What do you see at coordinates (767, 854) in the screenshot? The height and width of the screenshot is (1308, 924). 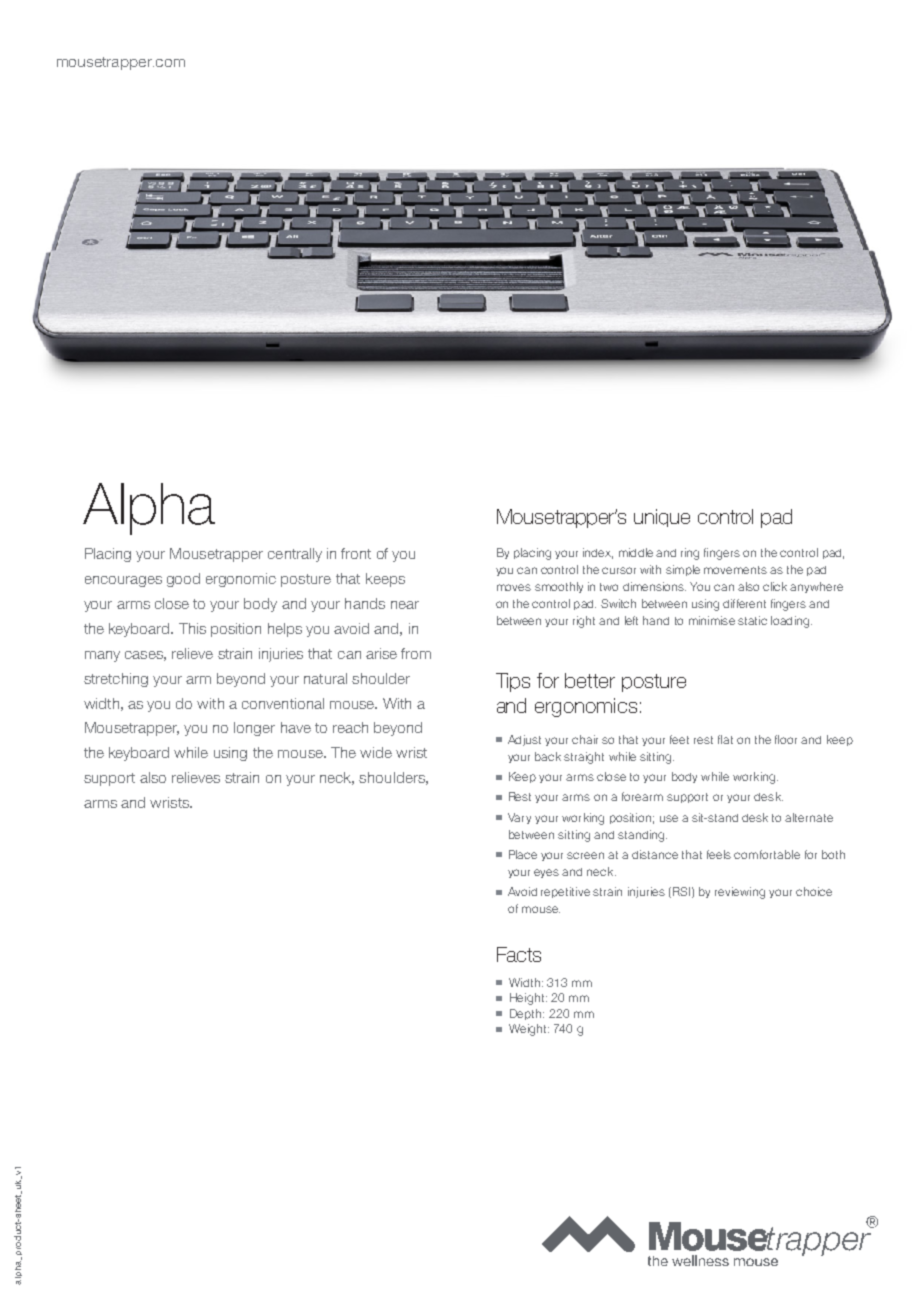 I see `comfortable` at bounding box center [767, 854].
